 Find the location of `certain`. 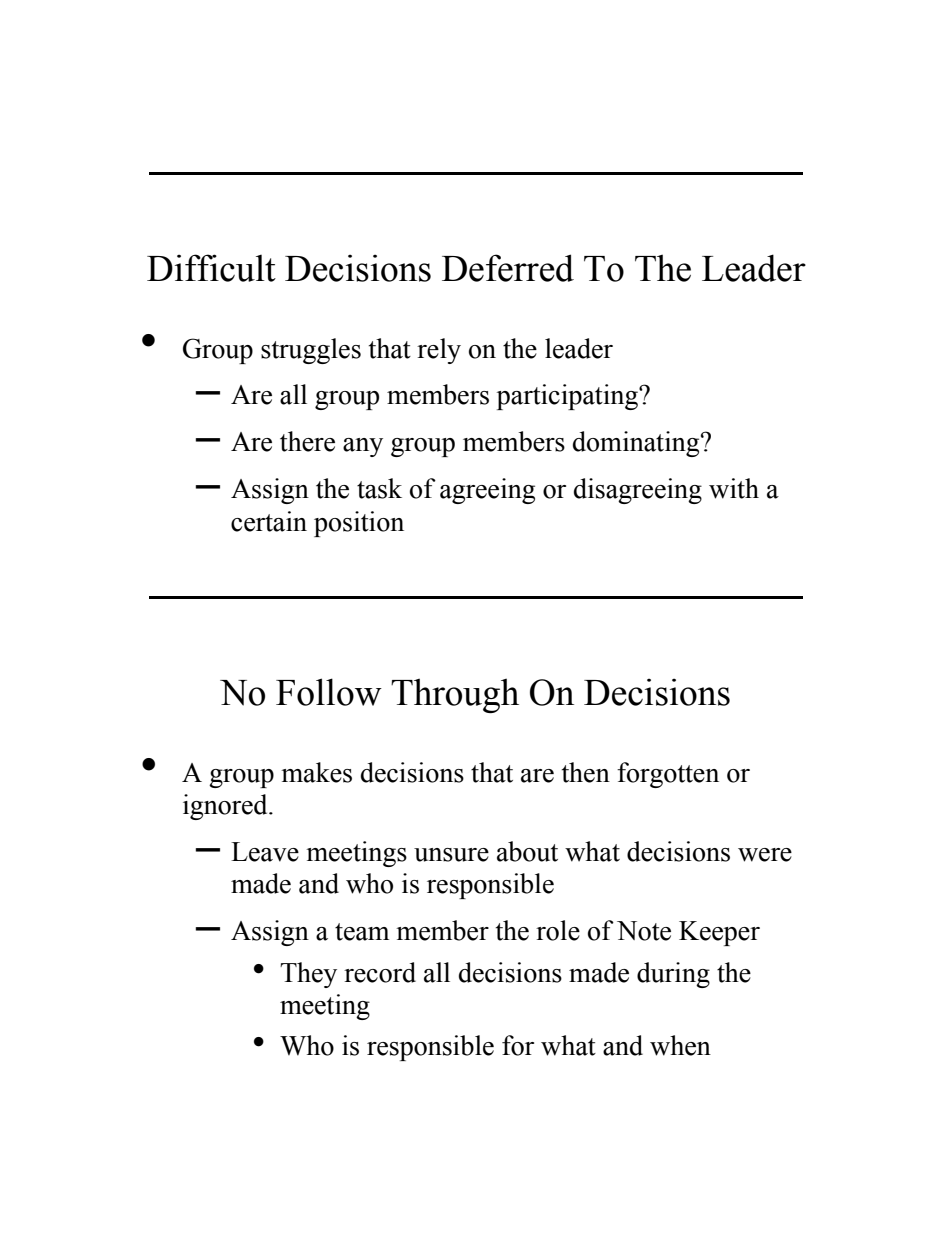

certain is located at coordinates (269, 521).
